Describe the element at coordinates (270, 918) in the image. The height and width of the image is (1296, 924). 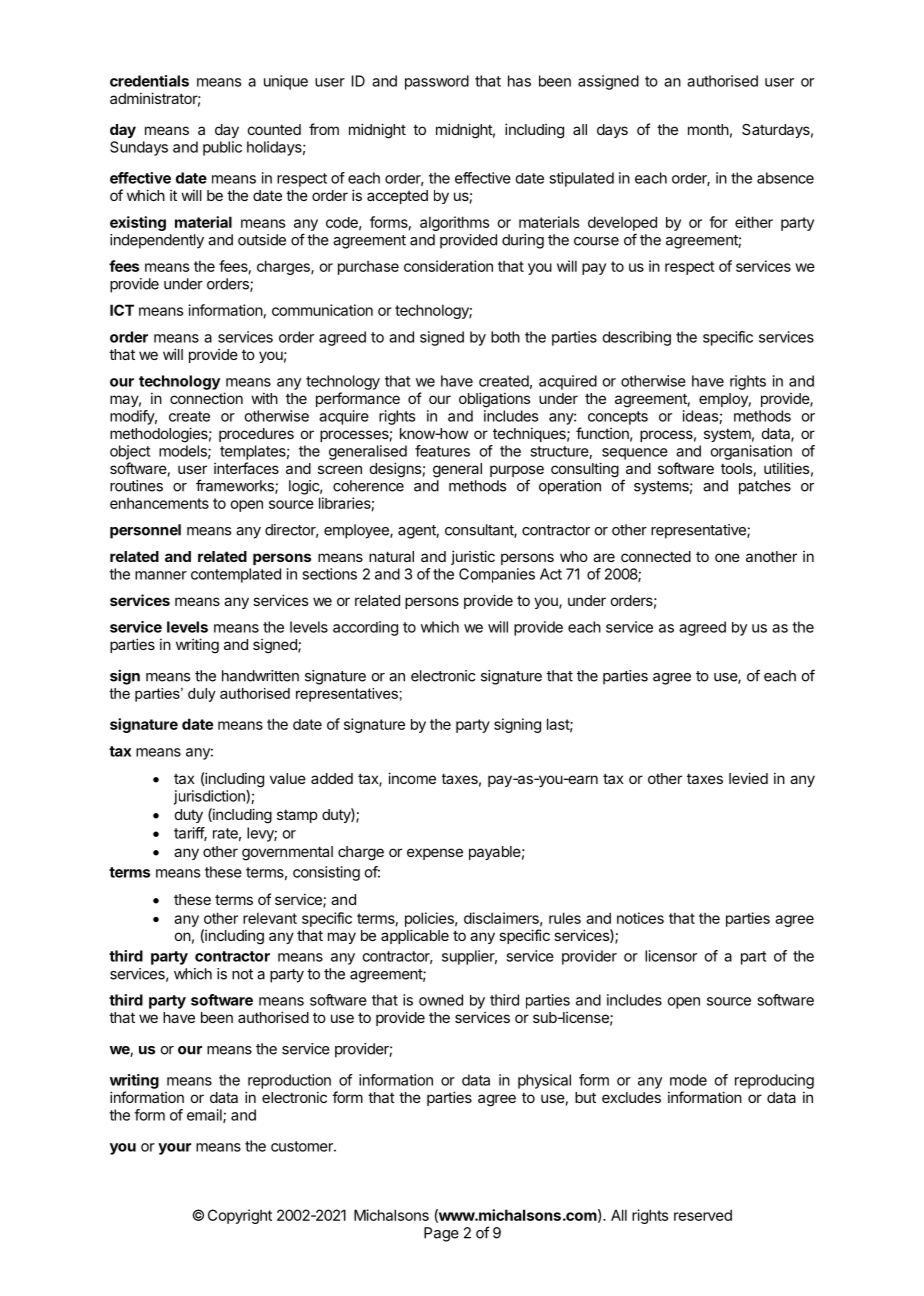
I see `relevant` at that location.
